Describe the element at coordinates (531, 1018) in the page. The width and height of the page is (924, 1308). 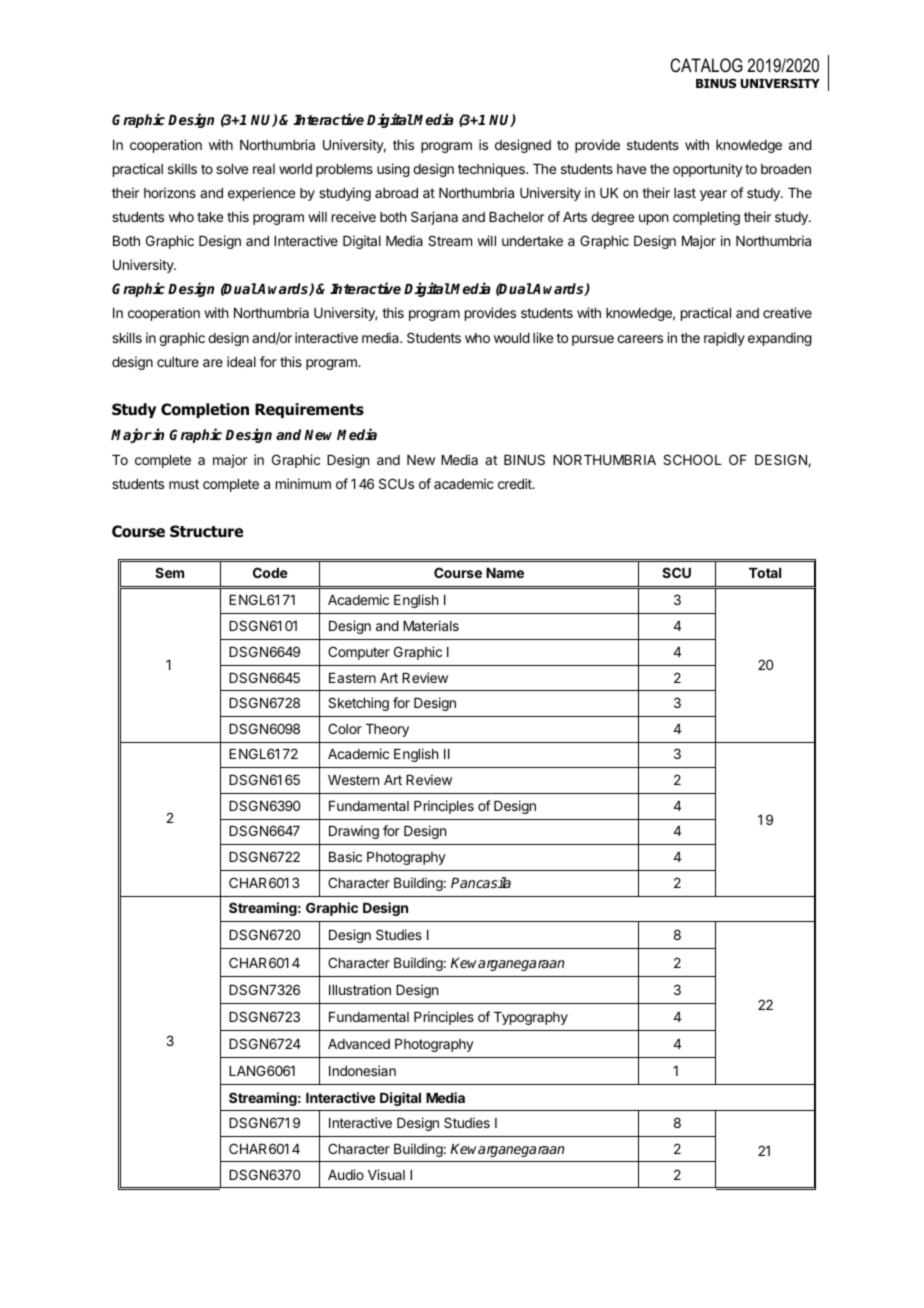
I see `Typography` at that location.
